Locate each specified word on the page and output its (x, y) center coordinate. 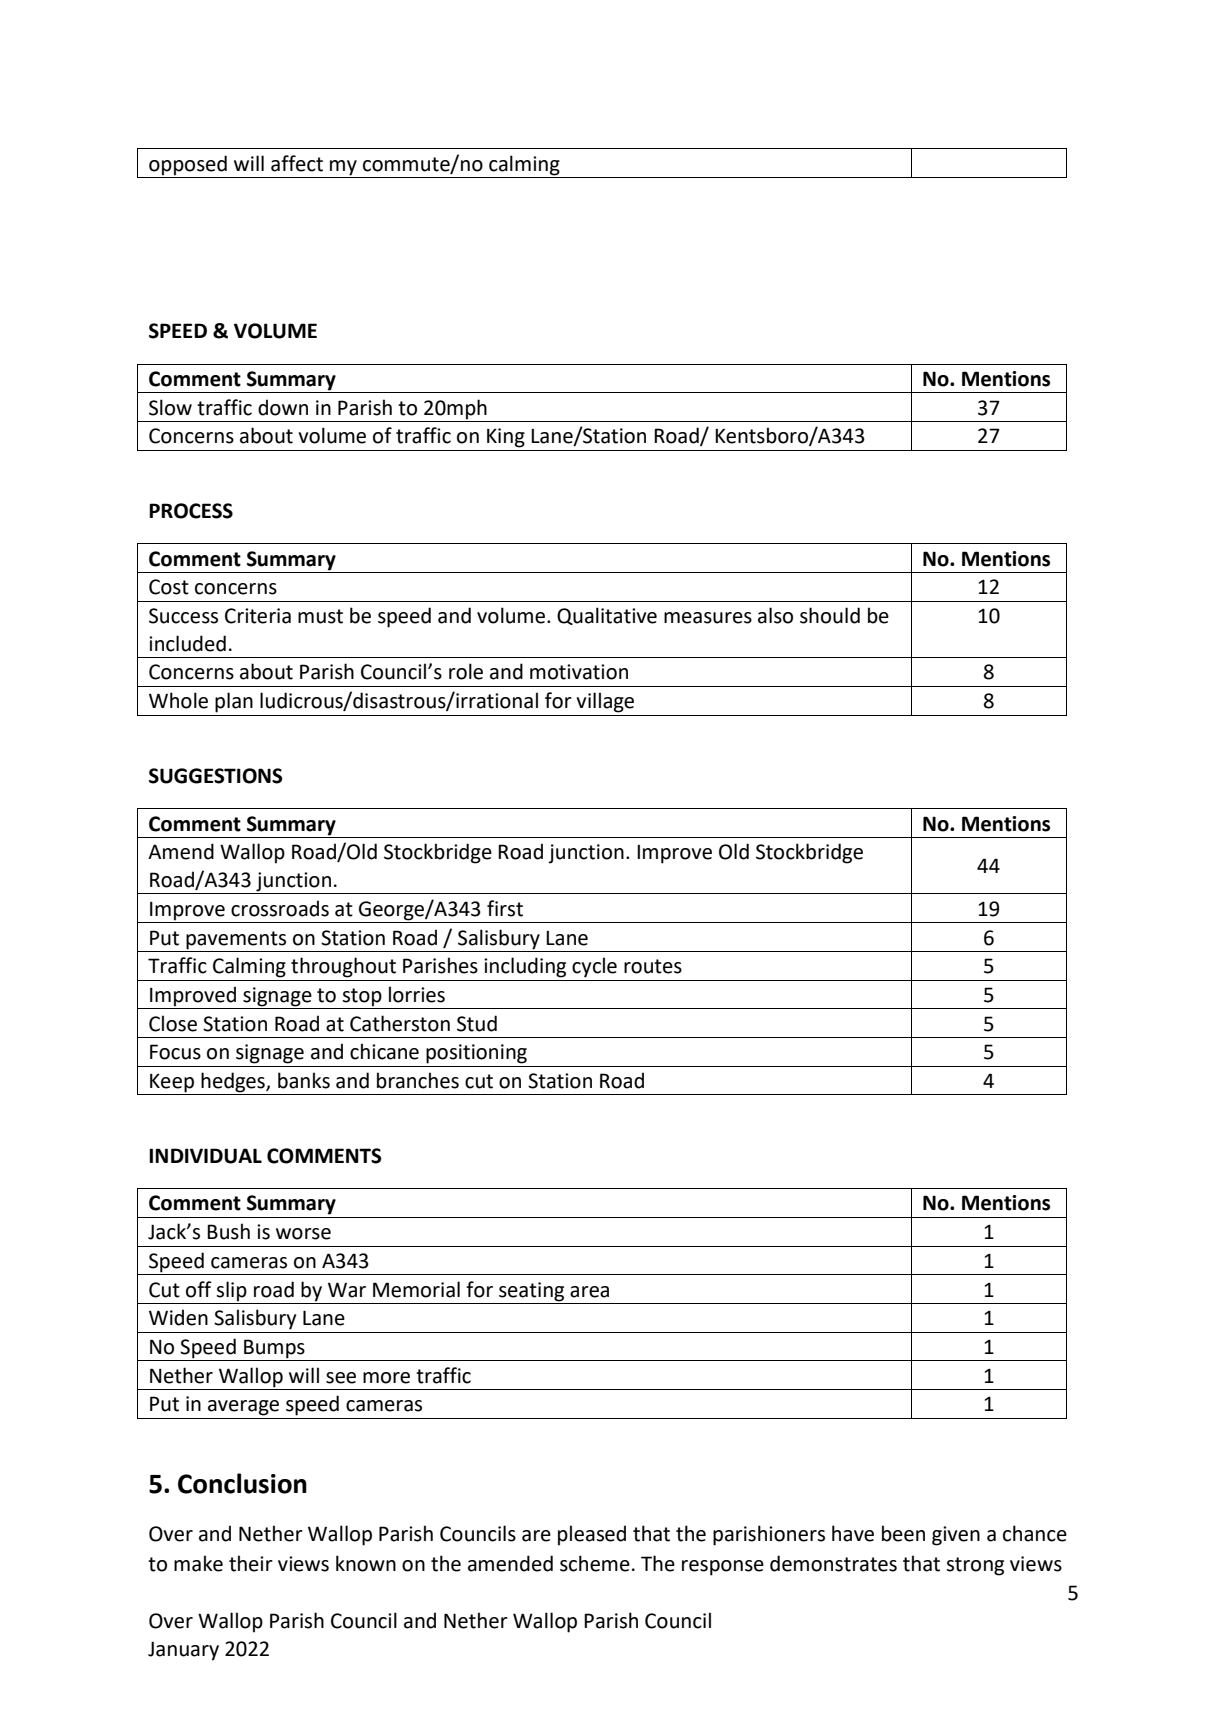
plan (234, 702)
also (775, 615)
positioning (476, 1054)
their (251, 1563)
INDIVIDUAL (205, 1156)
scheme (595, 1563)
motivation (579, 672)
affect (297, 163)
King (506, 438)
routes (653, 966)
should (830, 615)
